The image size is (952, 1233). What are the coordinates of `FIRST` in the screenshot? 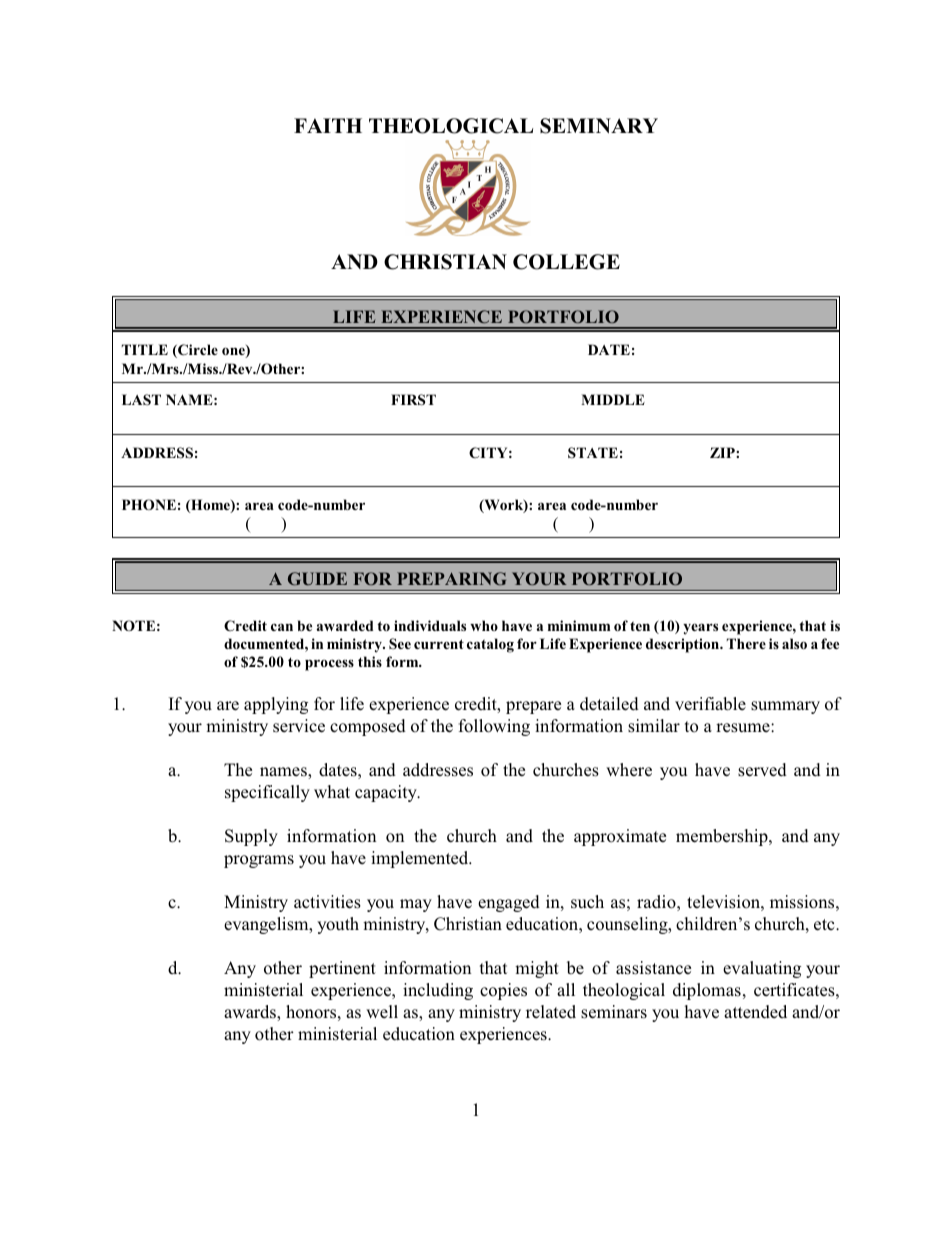 It's located at (413, 400).
